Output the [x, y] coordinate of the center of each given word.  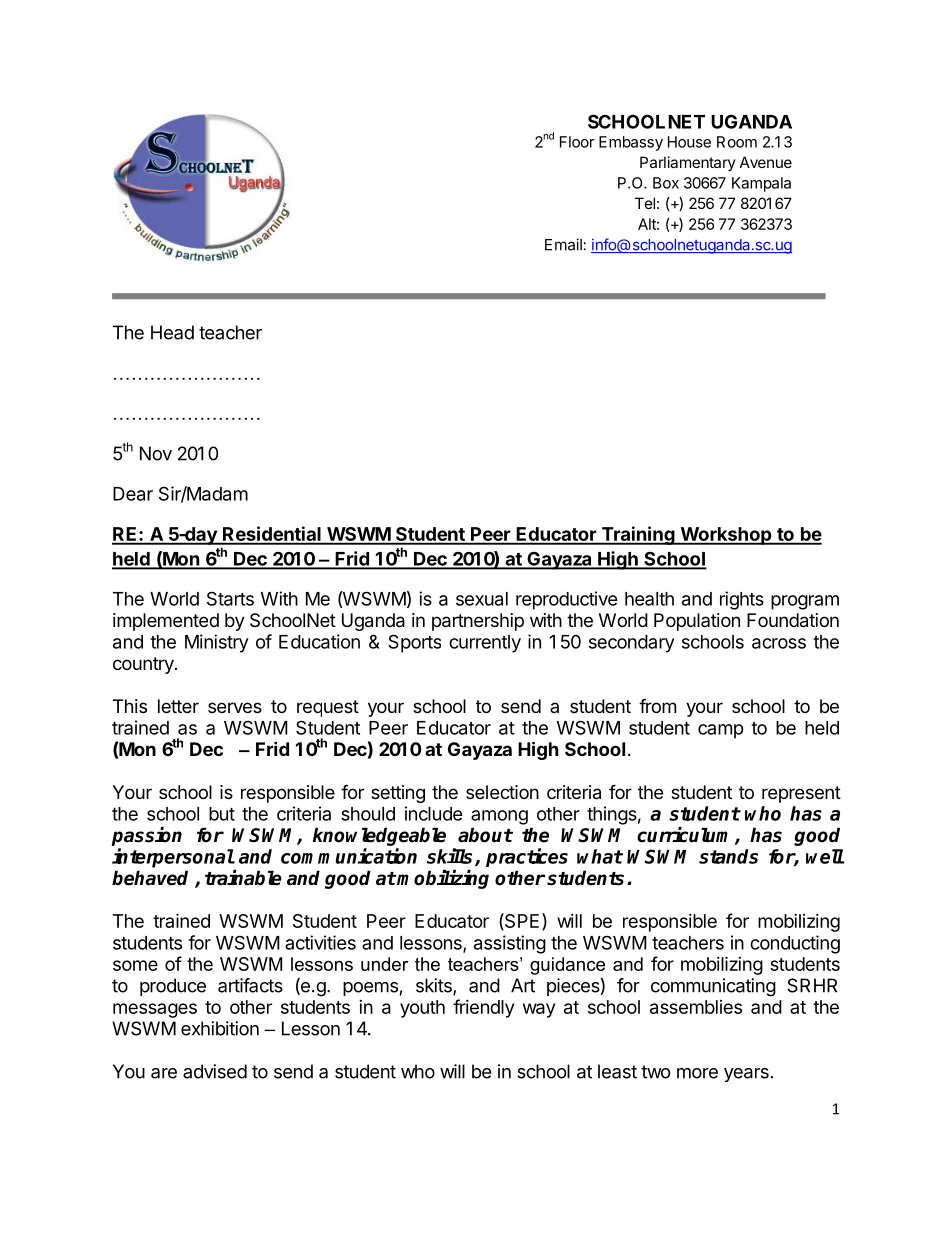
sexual [482, 599]
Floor [577, 142]
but [222, 814]
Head [172, 332]
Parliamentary [688, 163]
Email [563, 244]
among [499, 817]
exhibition [220, 1028]
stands [728, 856]
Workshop [726, 536]
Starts [230, 598]
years [746, 1075]
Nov [156, 453]
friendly [483, 1008]
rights [742, 600]
